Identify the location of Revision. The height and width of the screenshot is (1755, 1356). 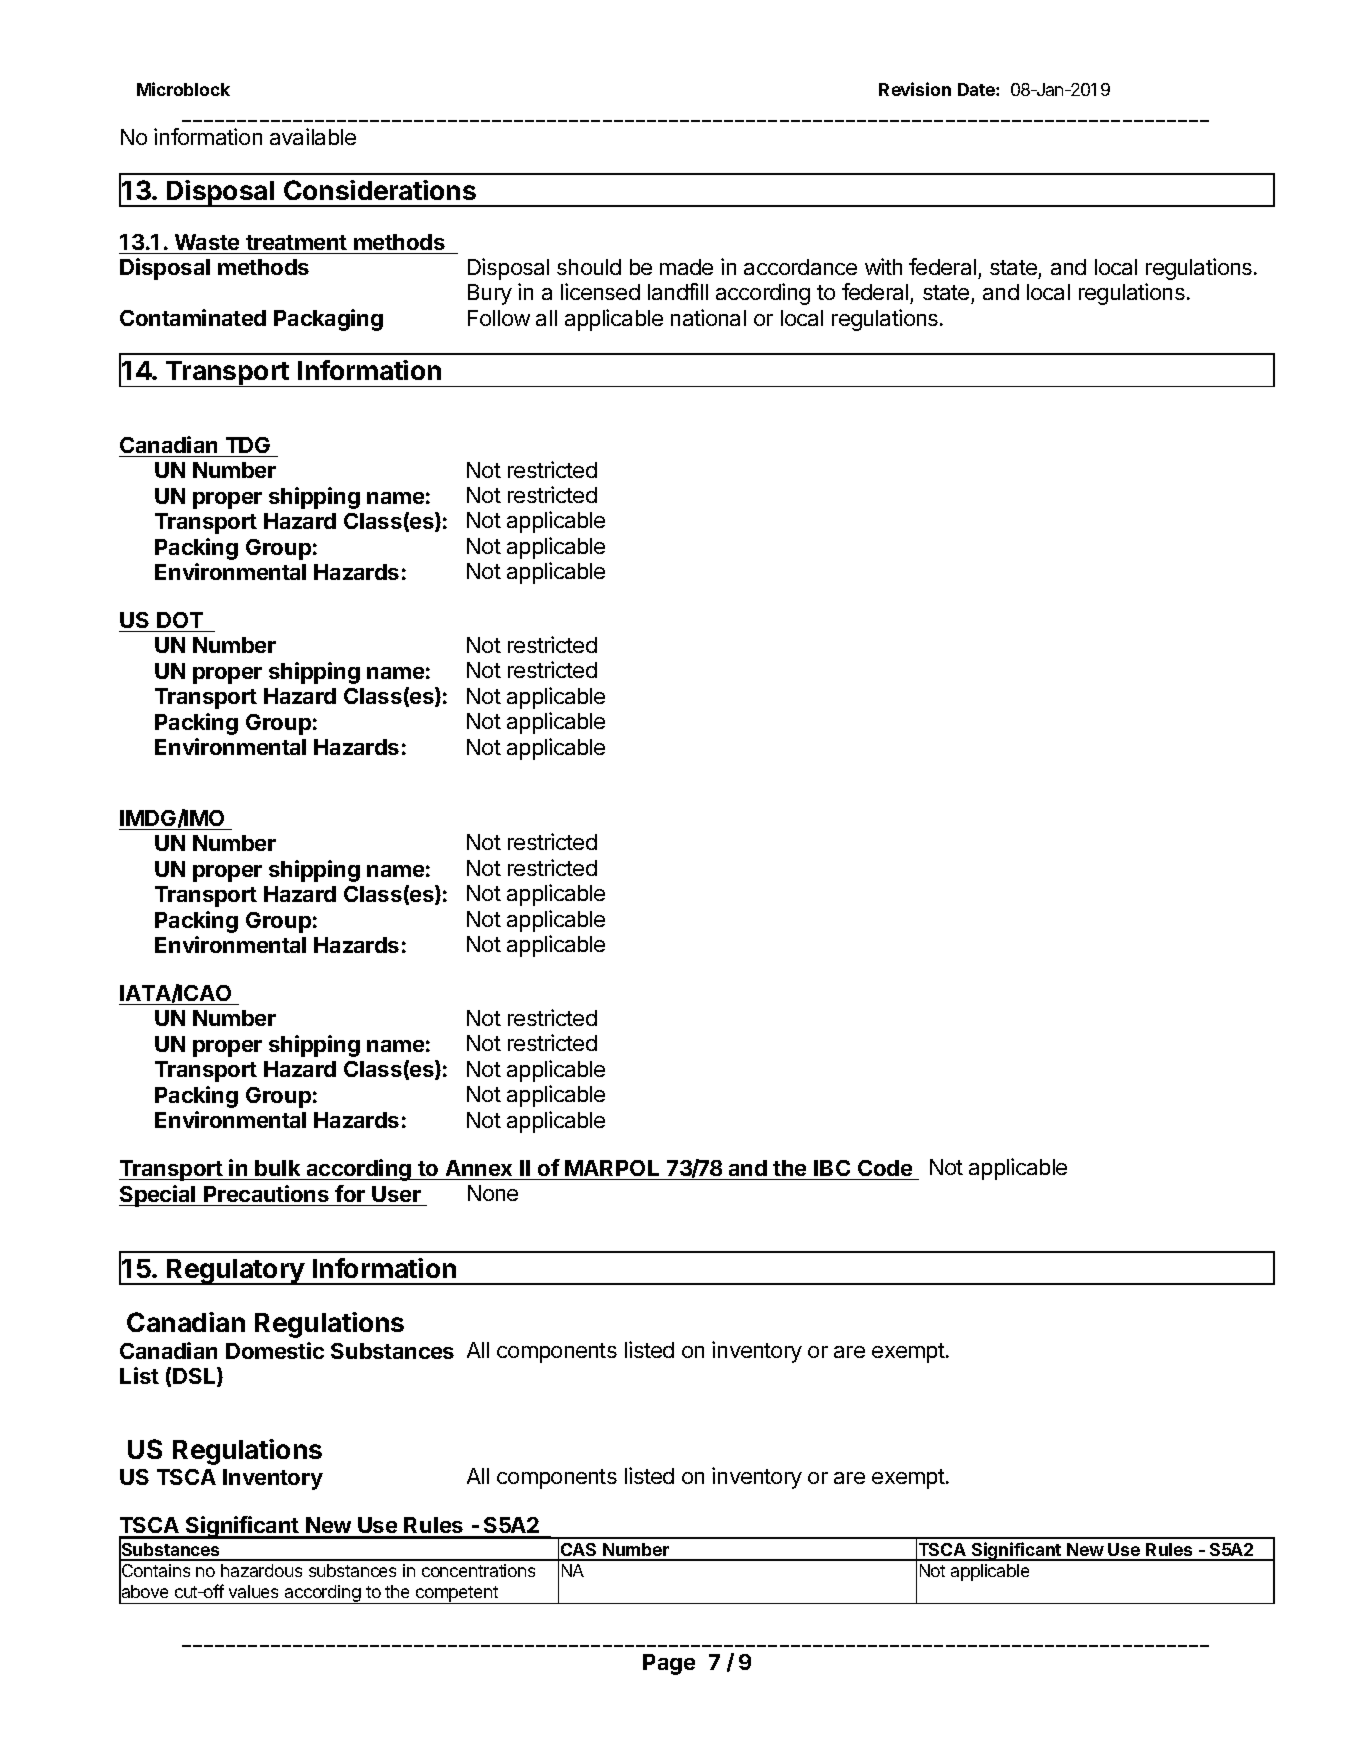
(915, 89).
